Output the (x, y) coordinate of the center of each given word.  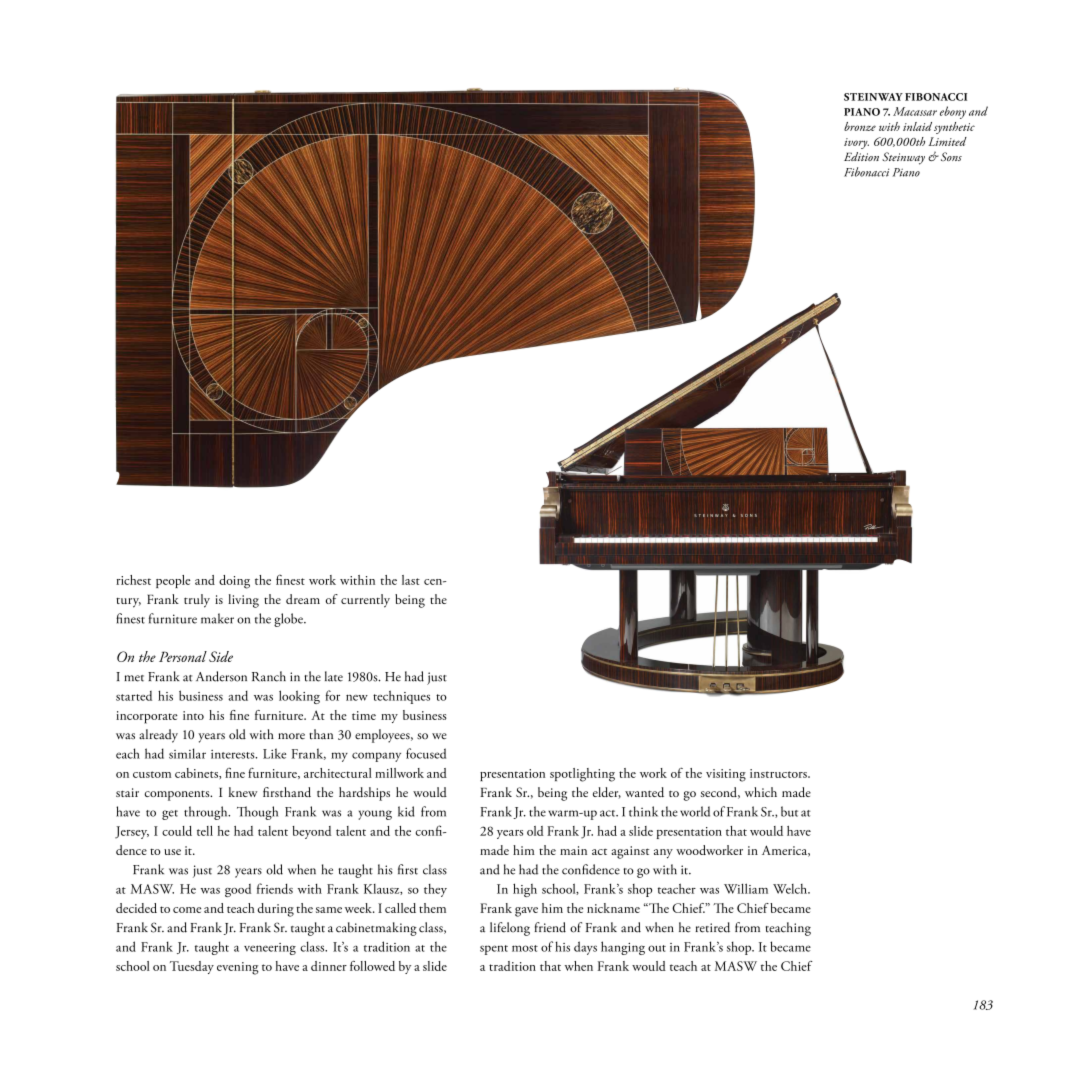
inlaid (917, 126)
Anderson (221, 676)
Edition (861, 156)
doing (234, 582)
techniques (401, 697)
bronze (860, 126)
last (411, 580)
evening (238, 968)
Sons (950, 156)
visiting (726, 775)
